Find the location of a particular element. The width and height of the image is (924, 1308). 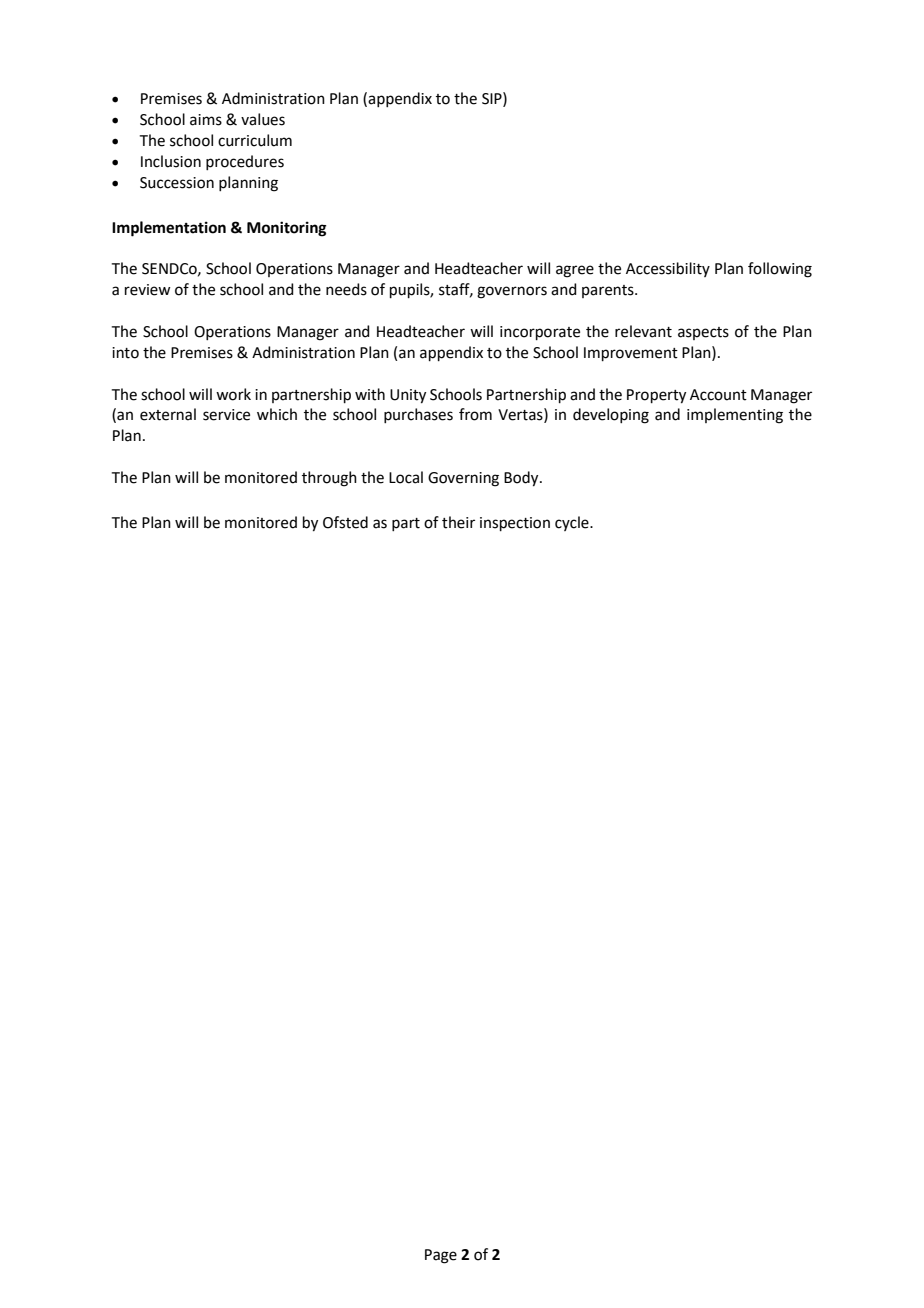

their is located at coordinates (458, 522).
